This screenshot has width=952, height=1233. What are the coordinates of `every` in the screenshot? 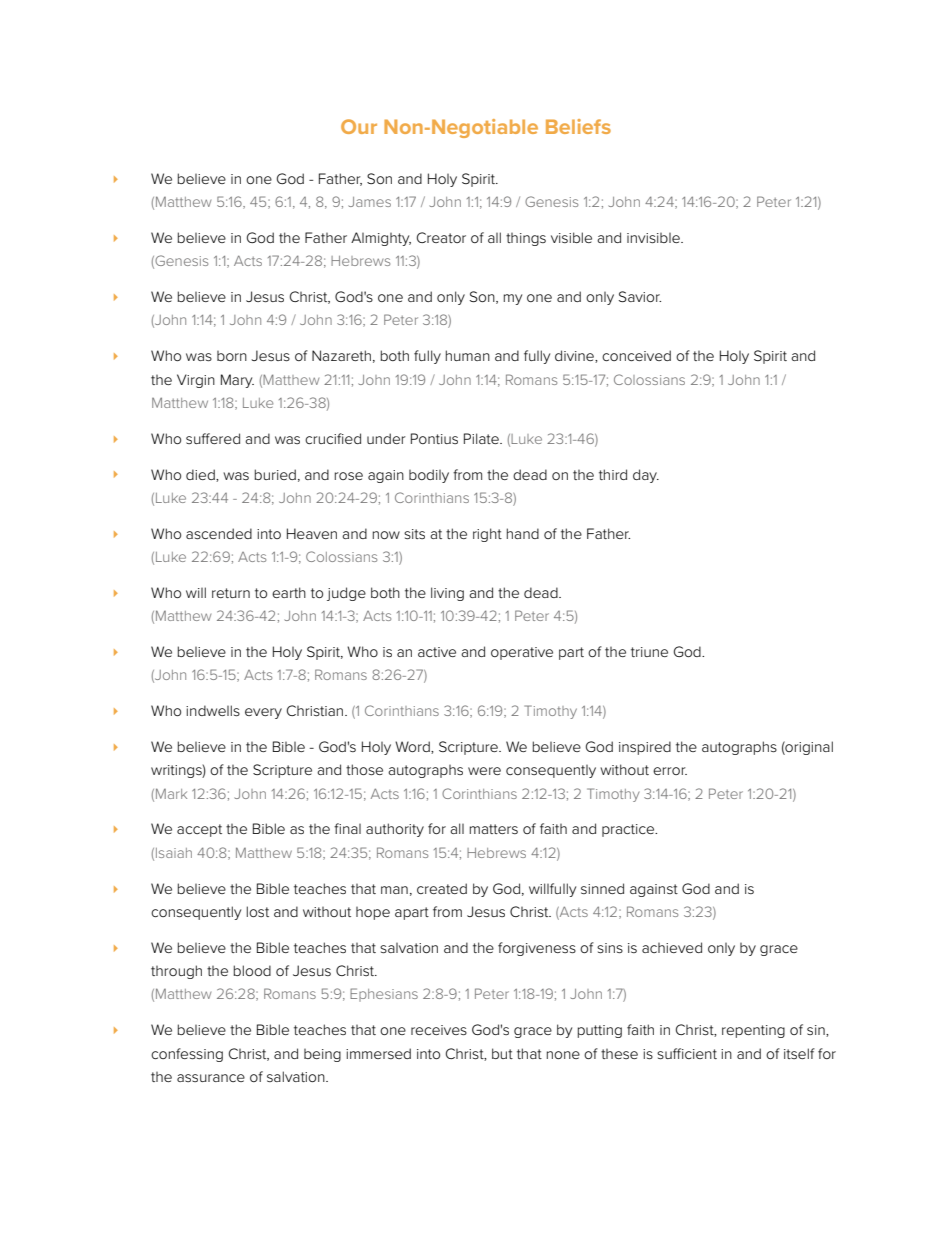 It's located at (263, 713).
